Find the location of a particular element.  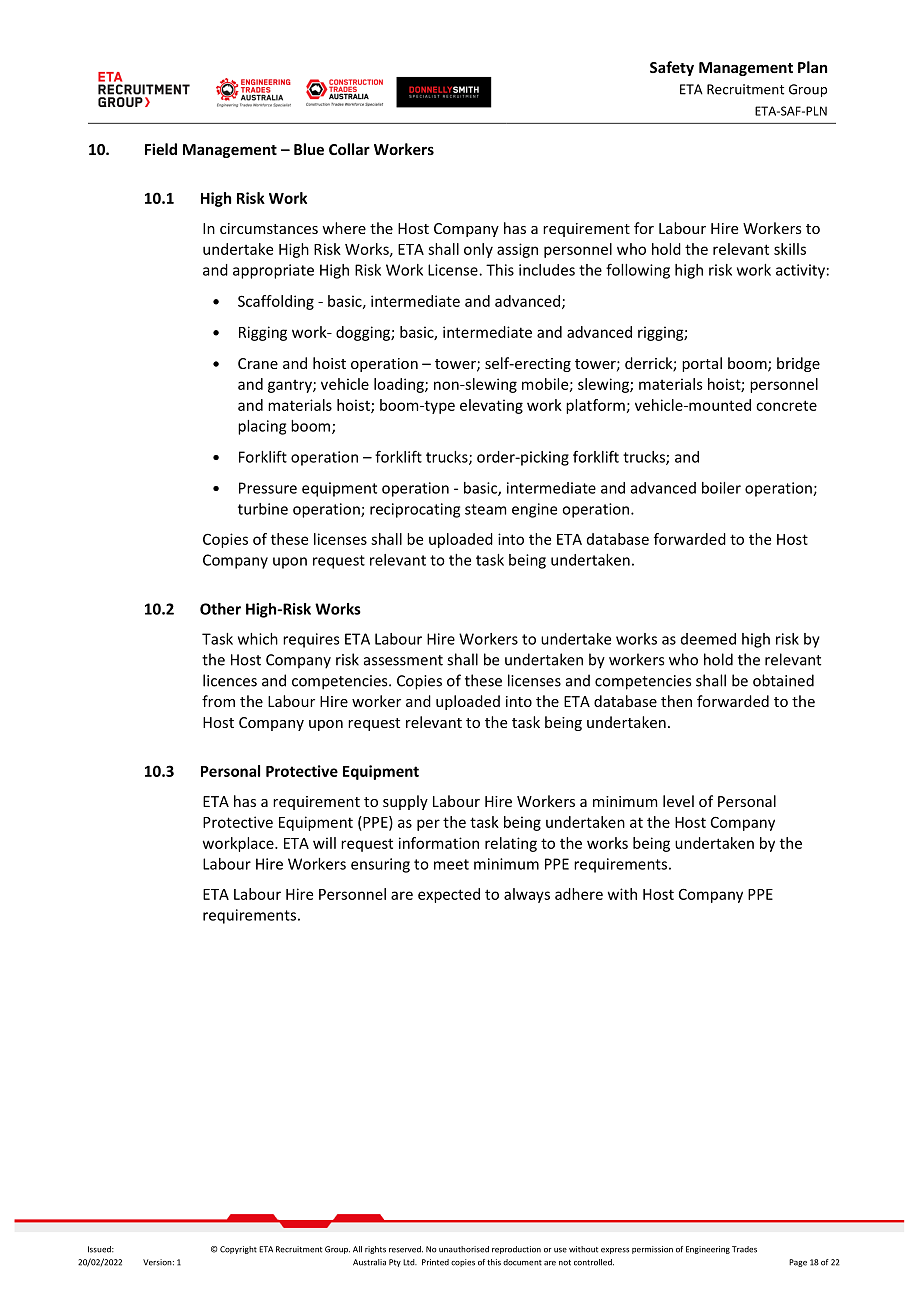

Trades is located at coordinates (744, 1249).
